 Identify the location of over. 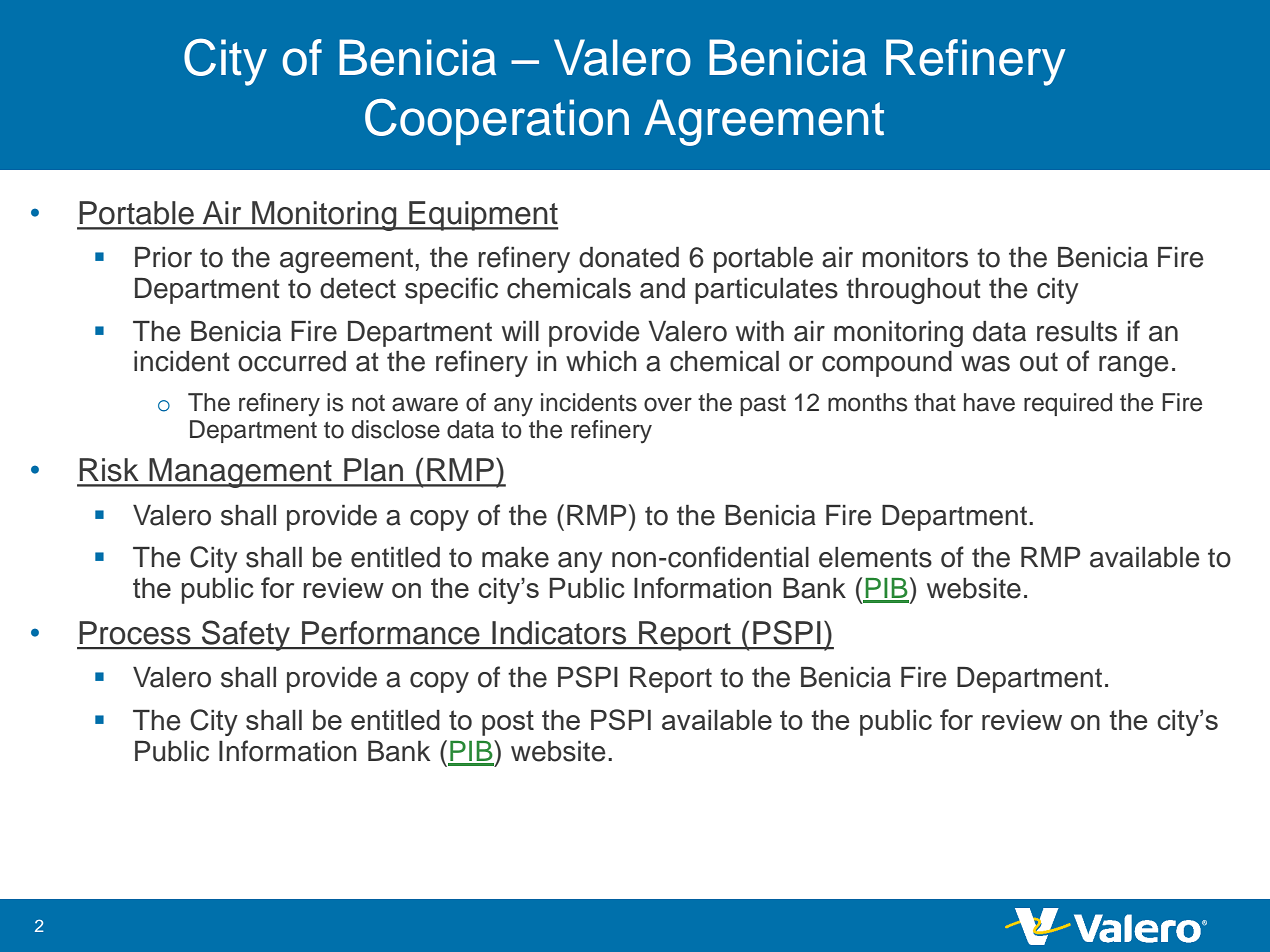
(668, 404).
